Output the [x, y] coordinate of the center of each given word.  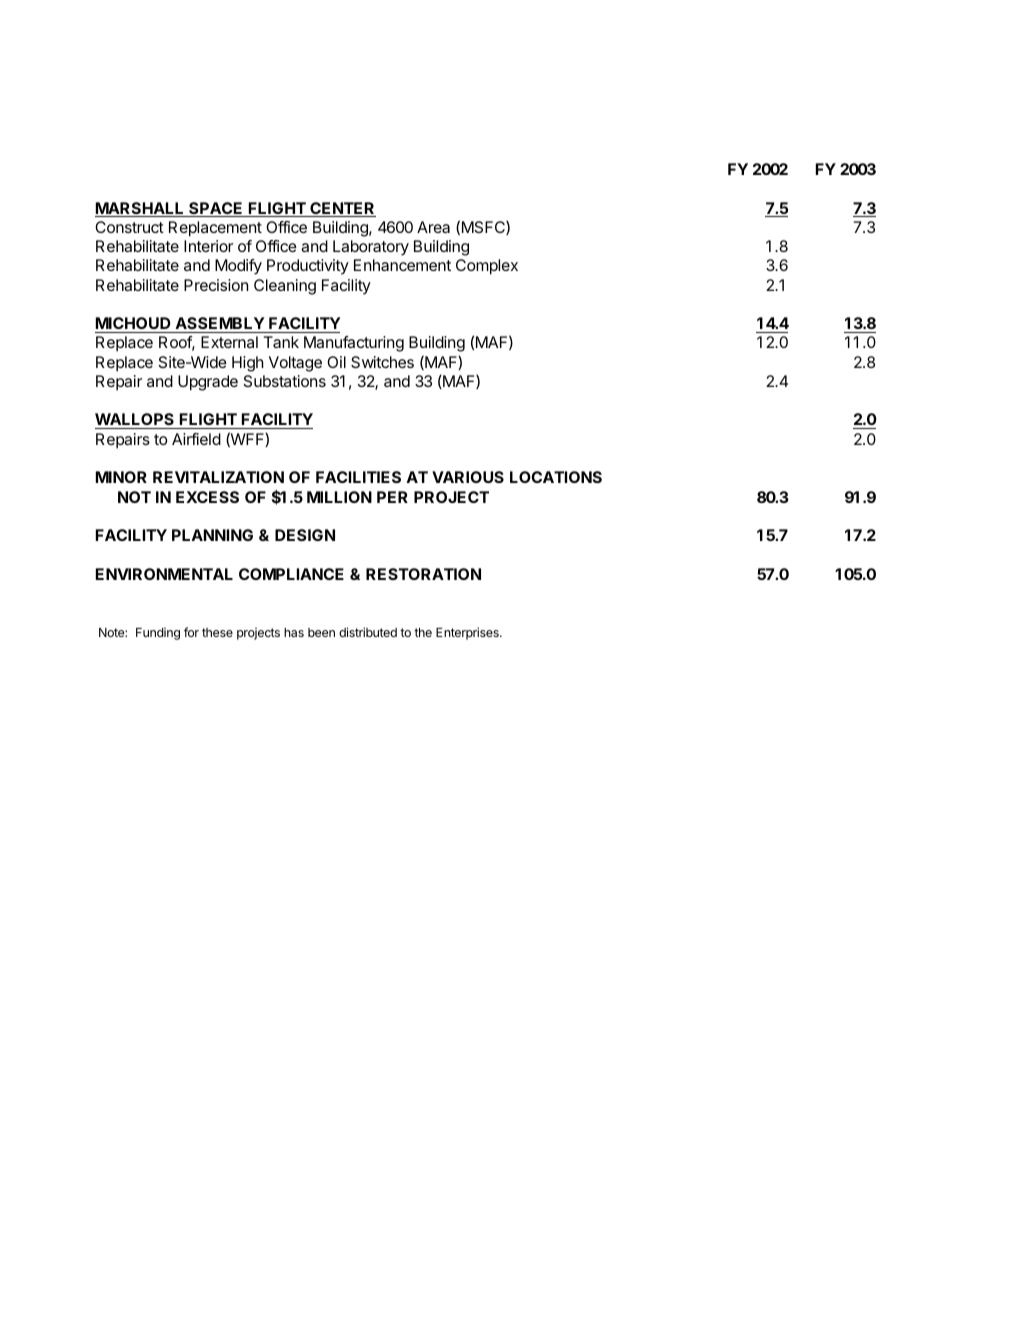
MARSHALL [140, 209]
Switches [382, 362]
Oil [336, 362]
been [321, 632]
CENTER [342, 209]
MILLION [339, 497]
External [229, 342]
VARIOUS [468, 477]
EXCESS [207, 497]
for [191, 632]
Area [433, 227]
